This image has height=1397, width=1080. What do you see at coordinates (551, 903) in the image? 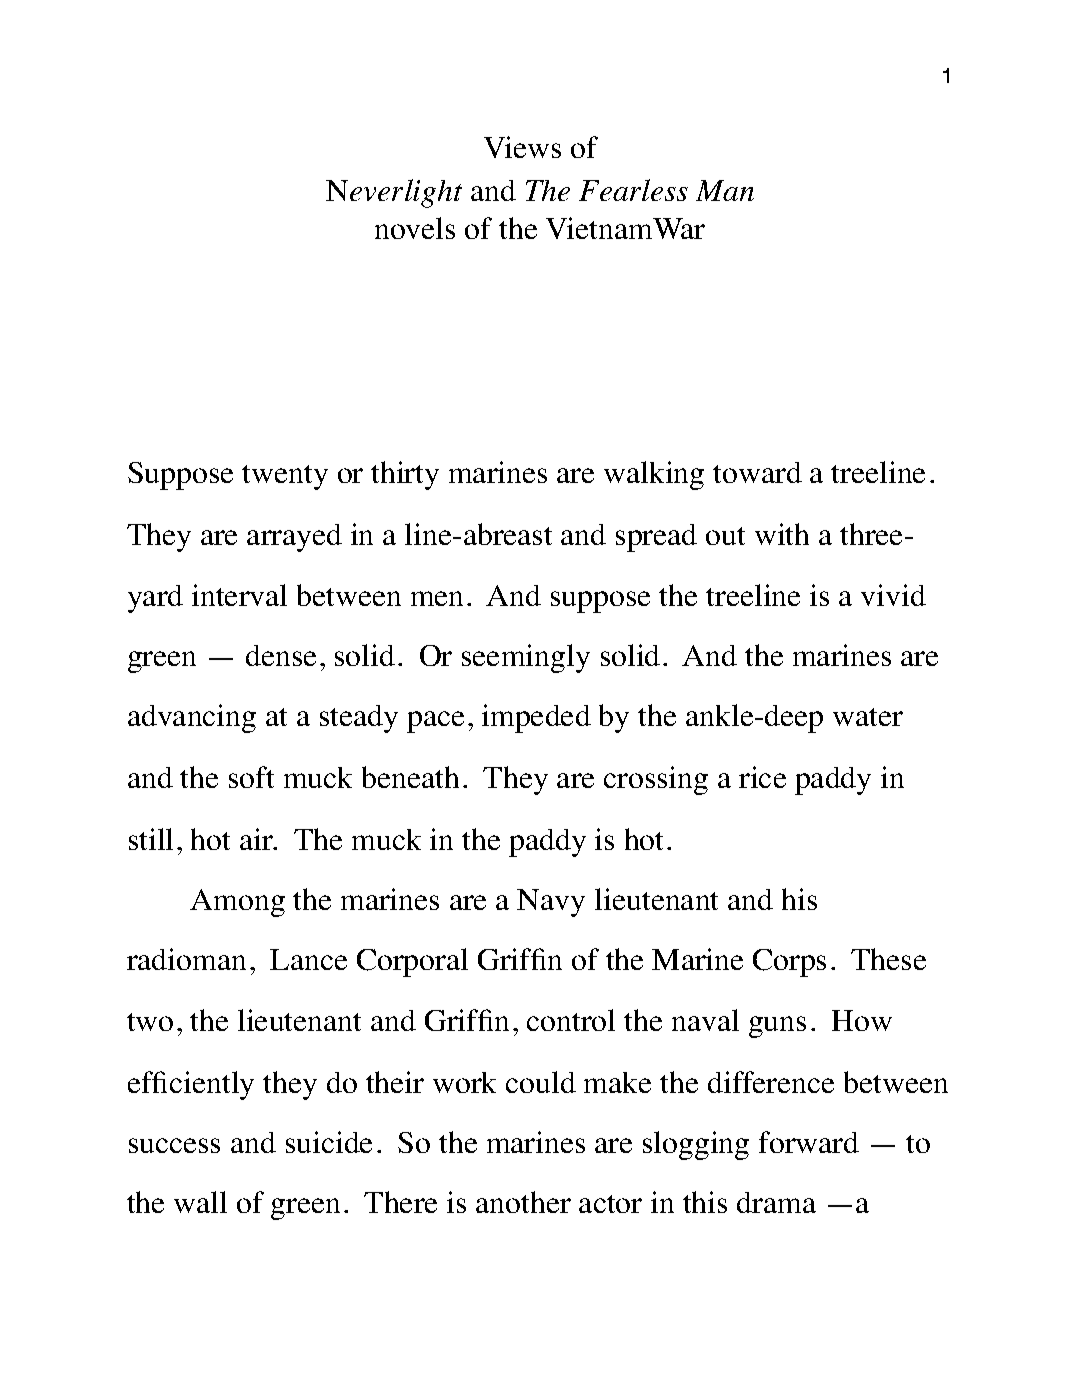
I see `Navy` at bounding box center [551, 903].
